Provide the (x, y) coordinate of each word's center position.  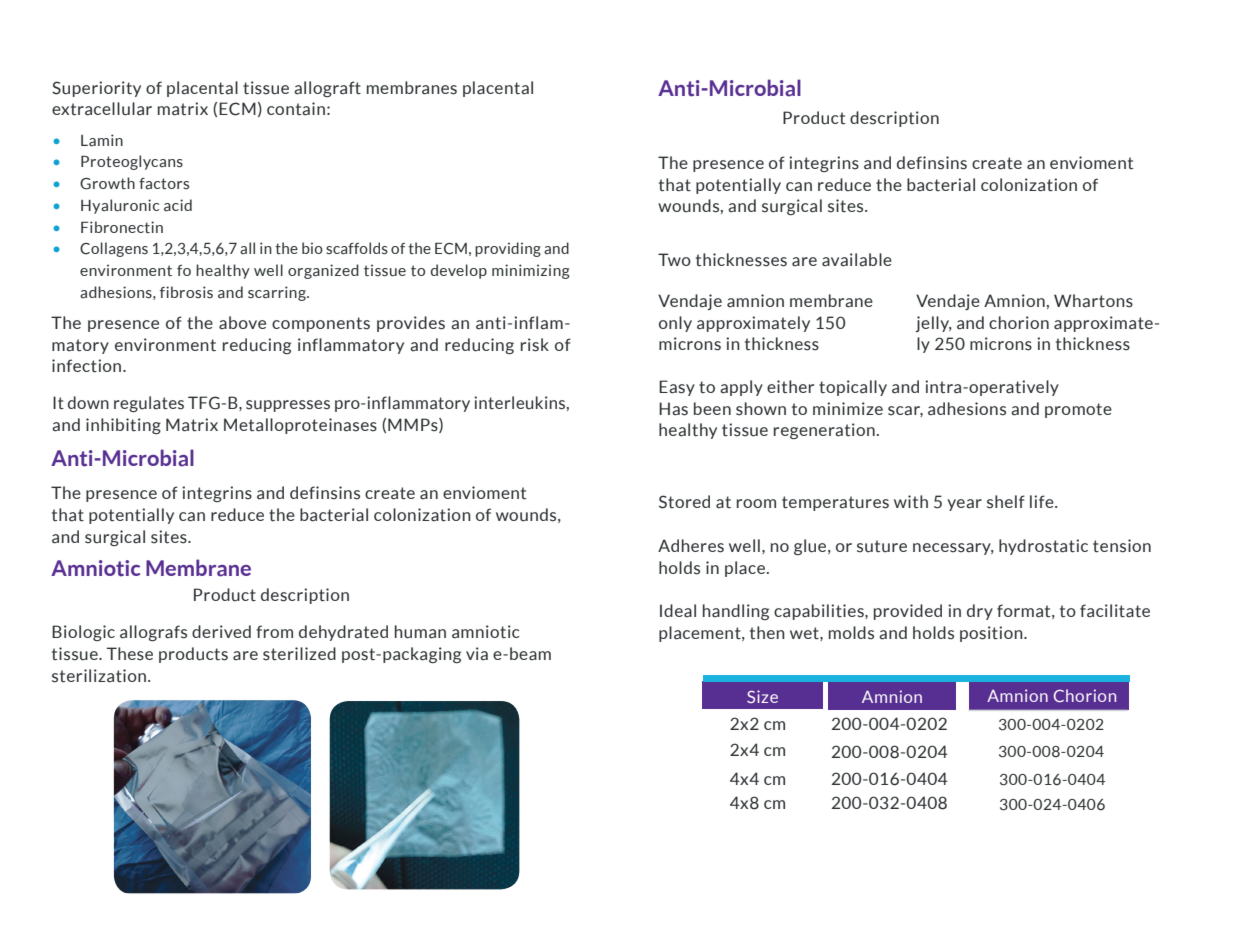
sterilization (99, 676)
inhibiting (123, 426)
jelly (934, 324)
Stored (684, 502)
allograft (327, 89)
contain (296, 109)
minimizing (531, 271)
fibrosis (186, 292)
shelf (1006, 502)
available (857, 260)
